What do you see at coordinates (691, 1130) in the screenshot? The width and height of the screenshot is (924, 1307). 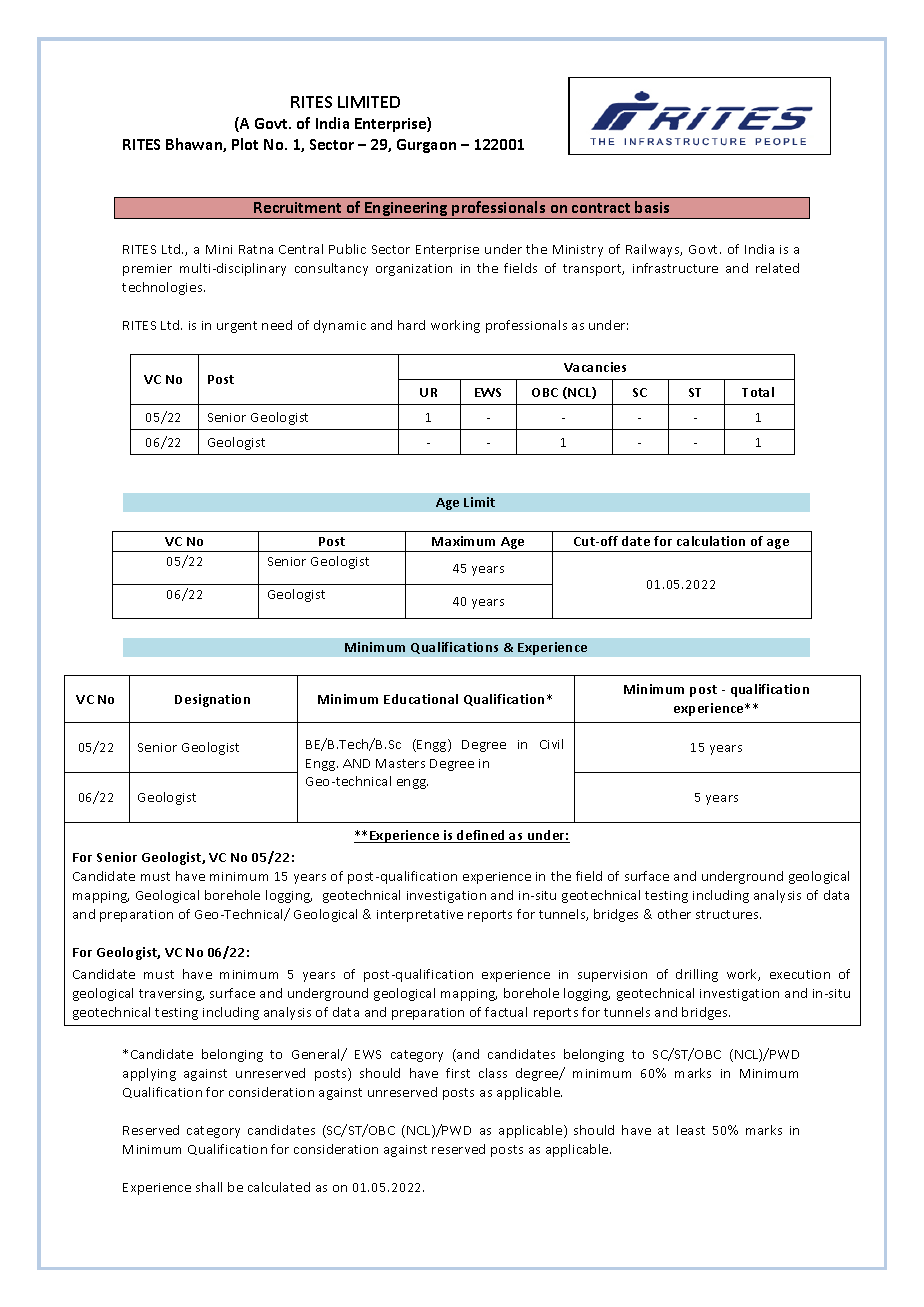 I see `least` at bounding box center [691, 1130].
